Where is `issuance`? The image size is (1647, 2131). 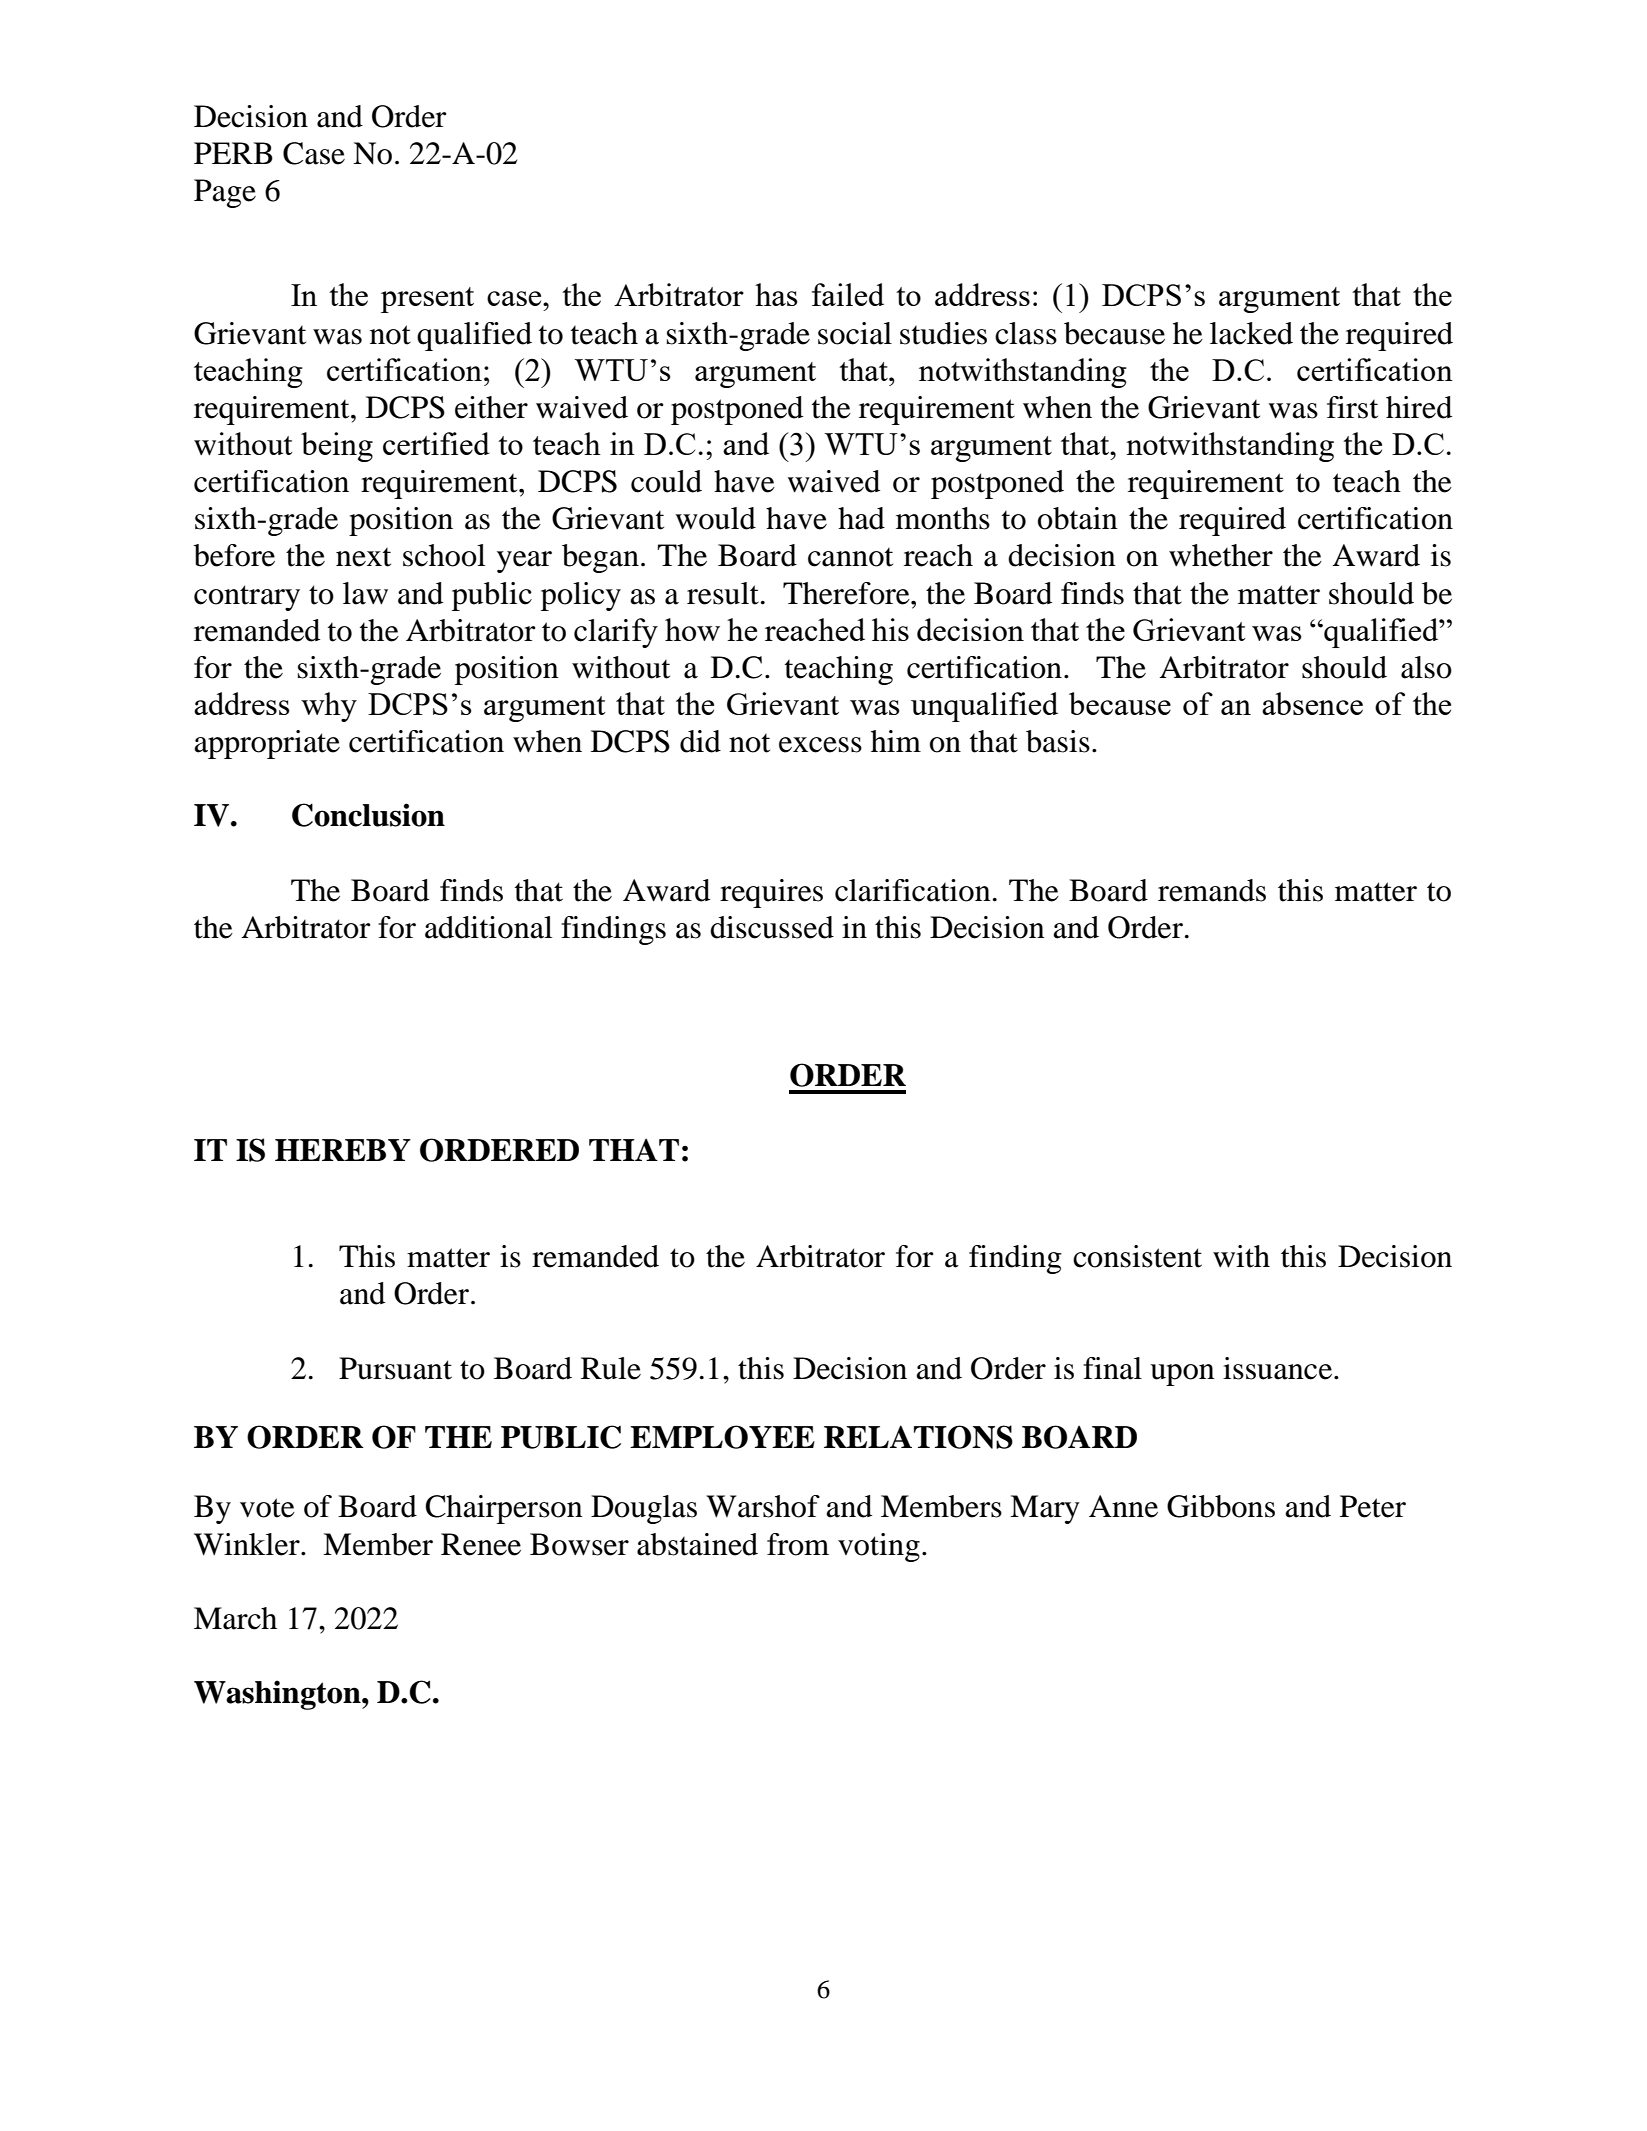 issuance is located at coordinates (1279, 1368).
